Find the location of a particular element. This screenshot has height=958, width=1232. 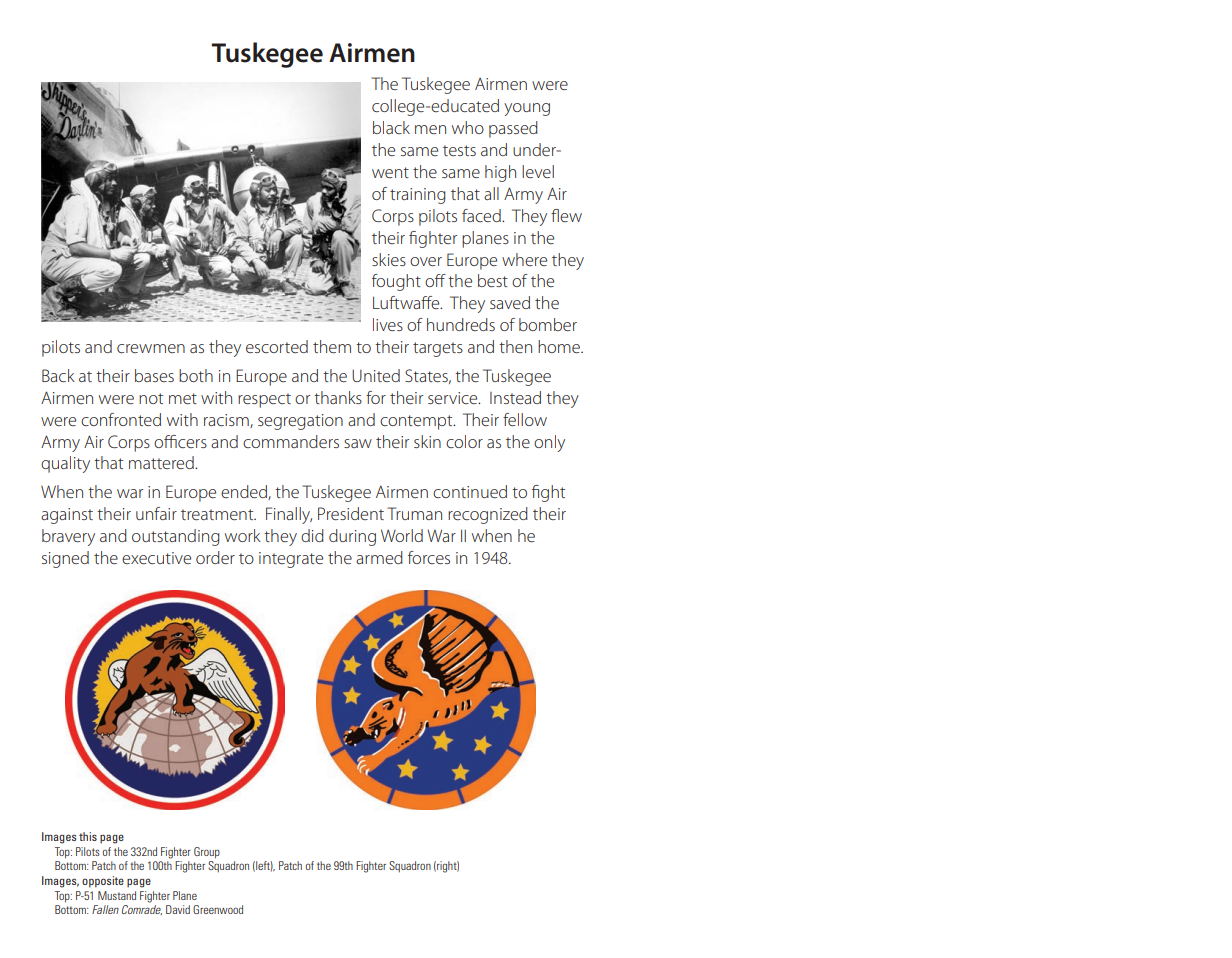

recognized is located at coordinates (488, 515).
